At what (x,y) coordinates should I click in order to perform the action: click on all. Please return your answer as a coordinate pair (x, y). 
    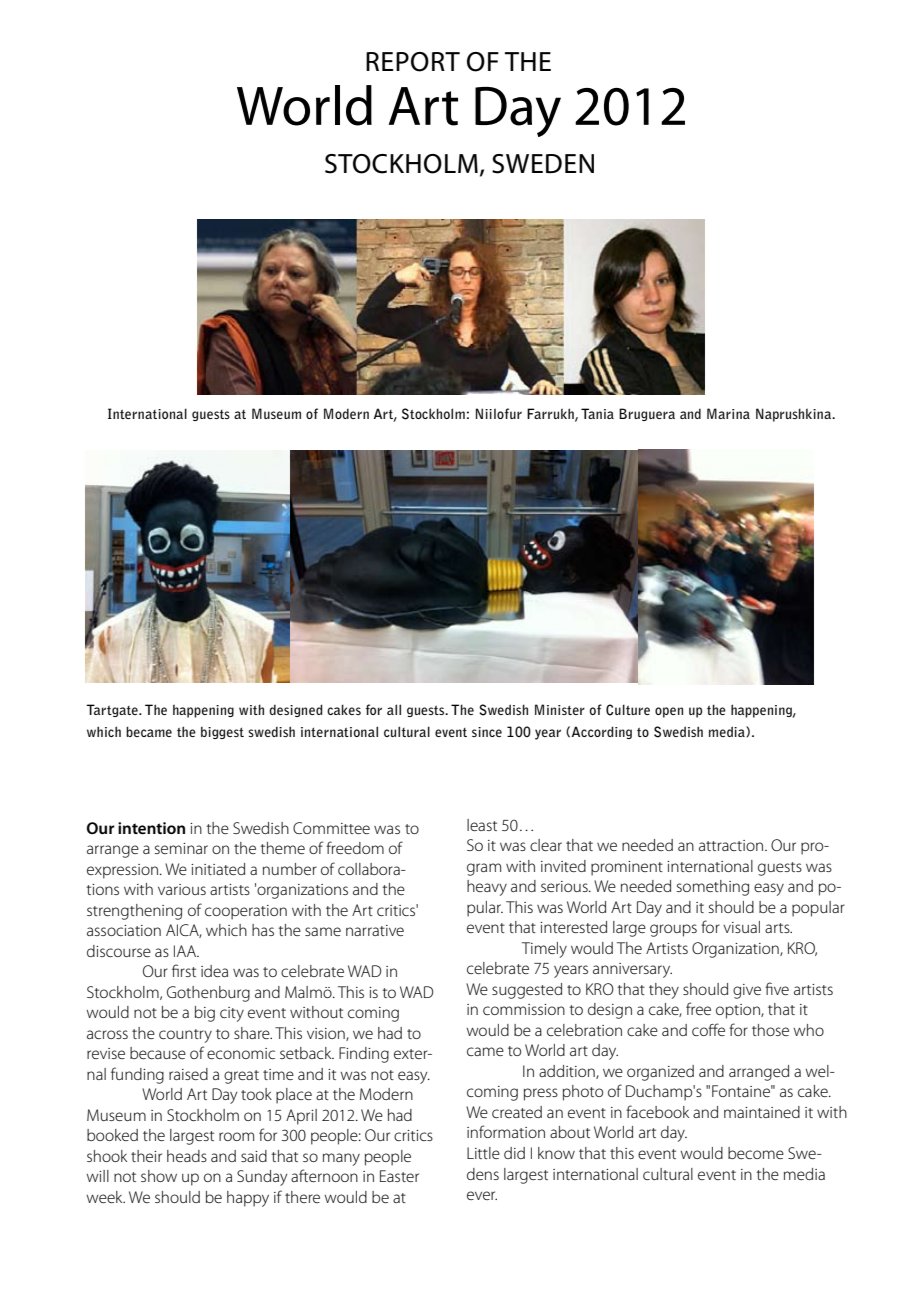
    Looking at the image, I should click on (394, 709).
